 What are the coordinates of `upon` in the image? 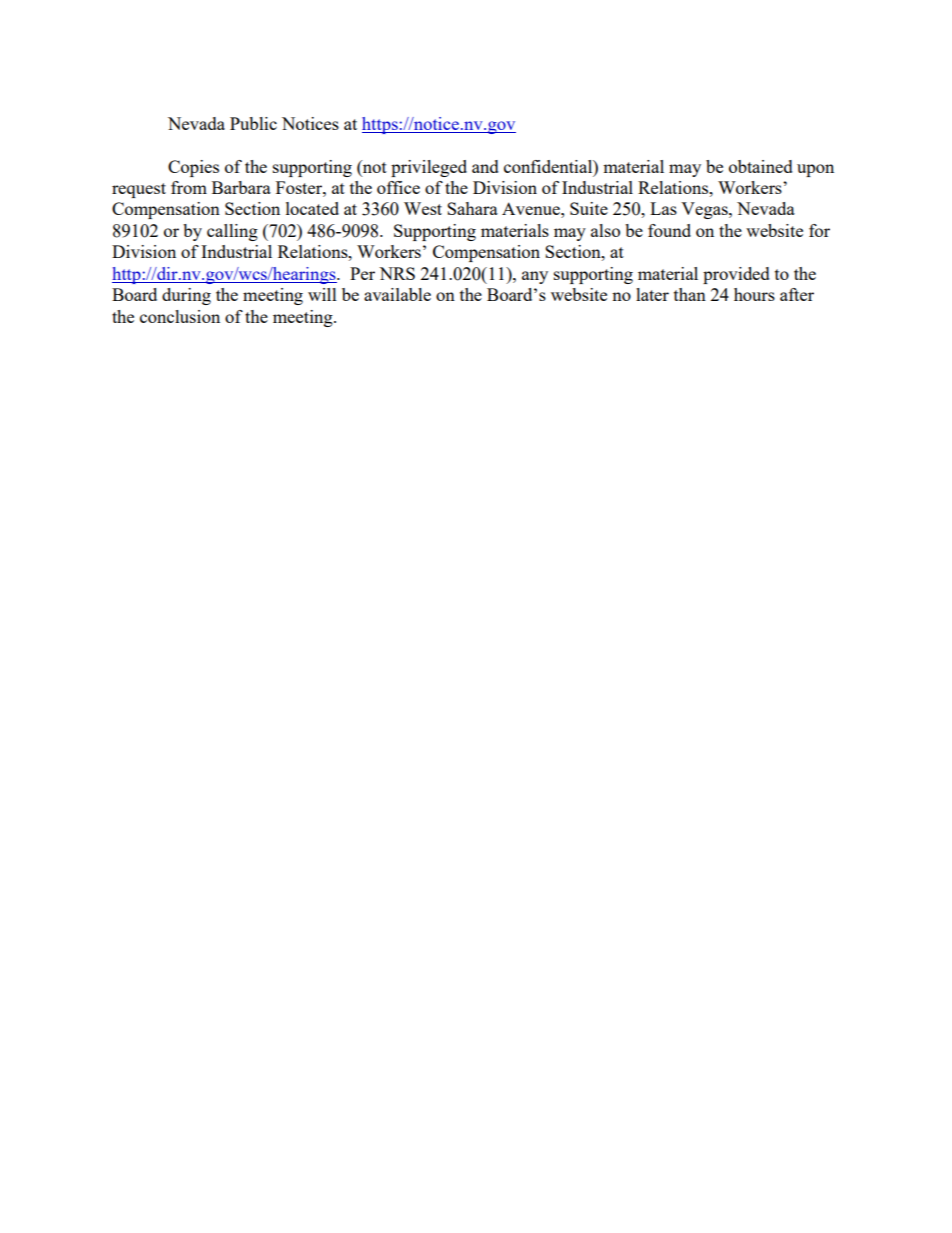 It's located at (815, 170).
